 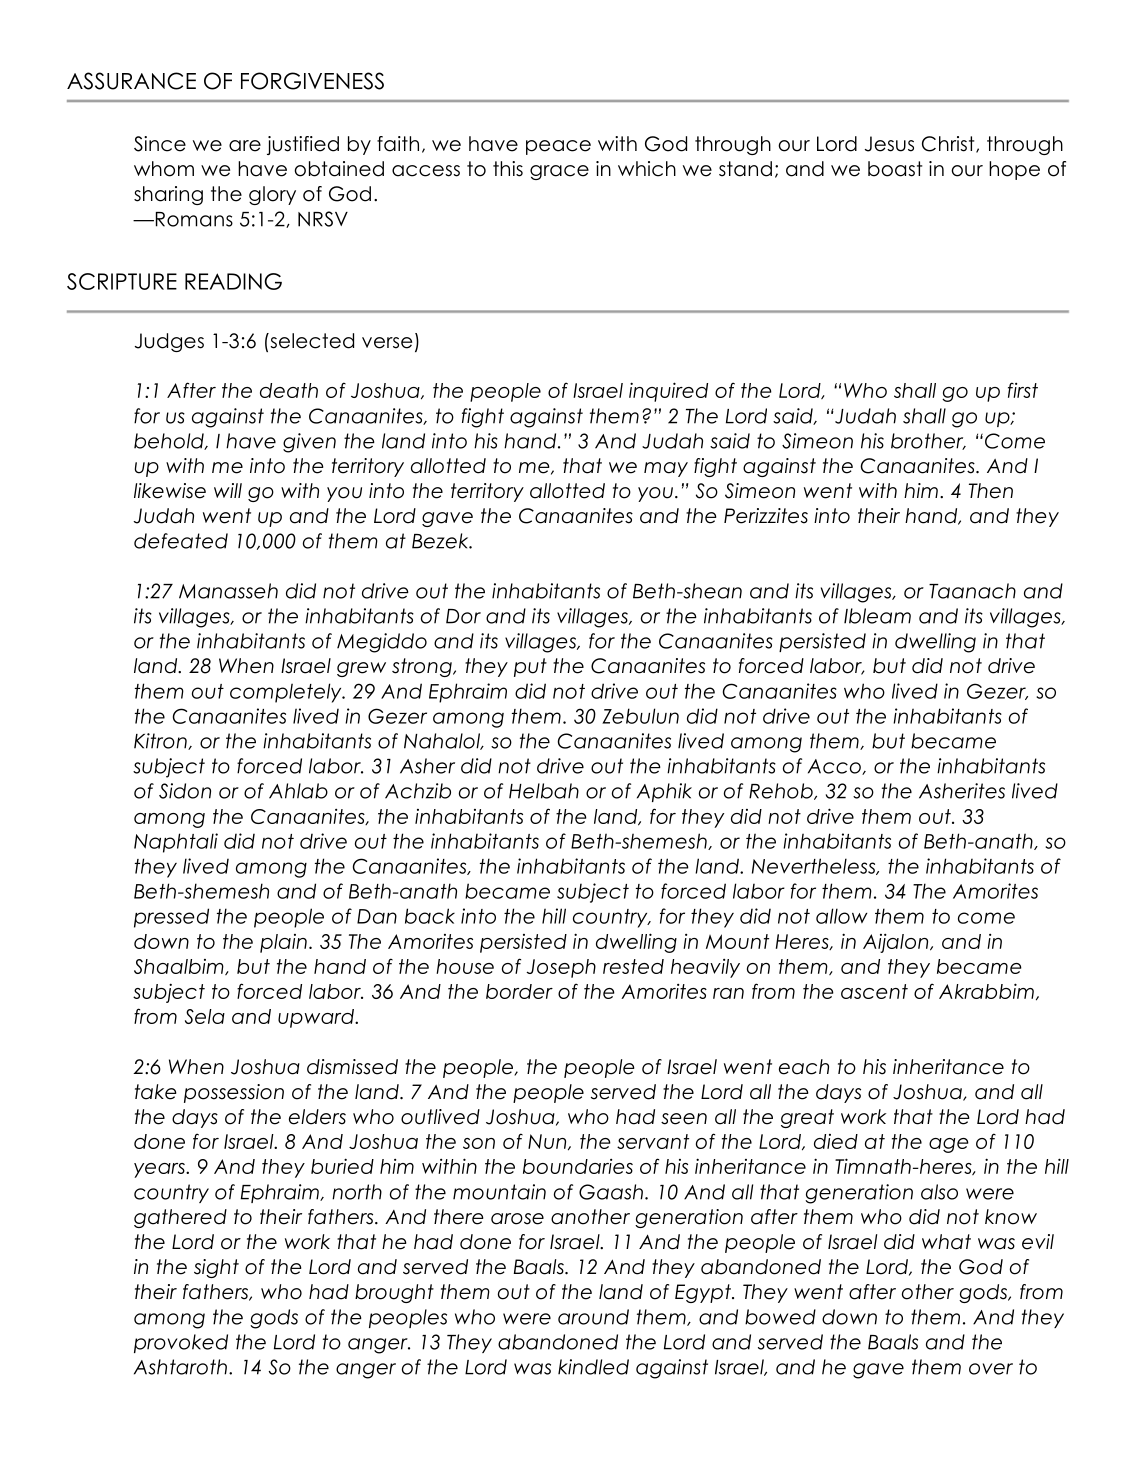 What do you see at coordinates (949, 144) in the screenshot?
I see `Christ` at bounding box center [949, 144].
